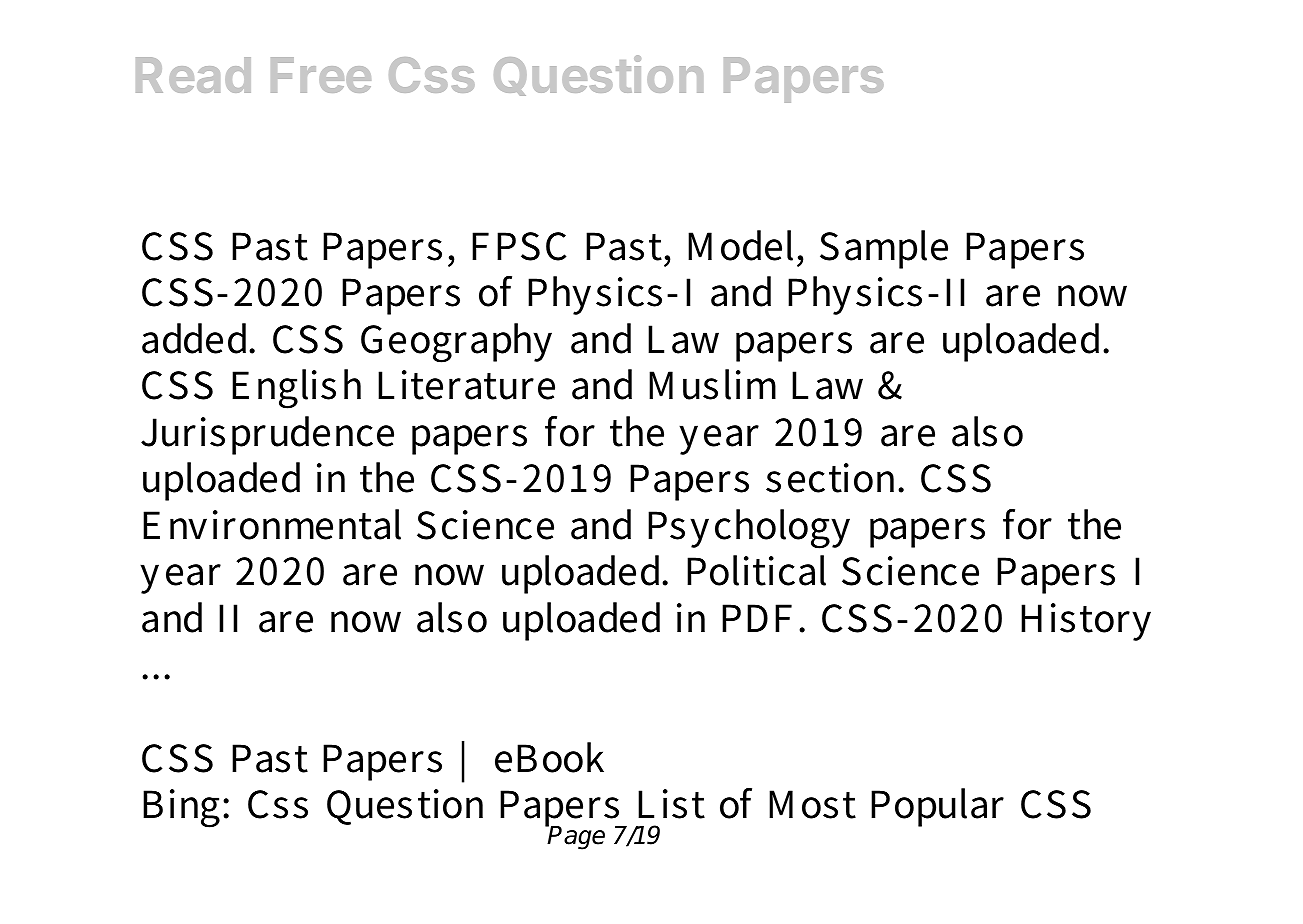 The image size is (1303, 924). What do you see at coordinates (181, 808) in the screenshot?
I see `Bing` at bounding box center [181, 808].
